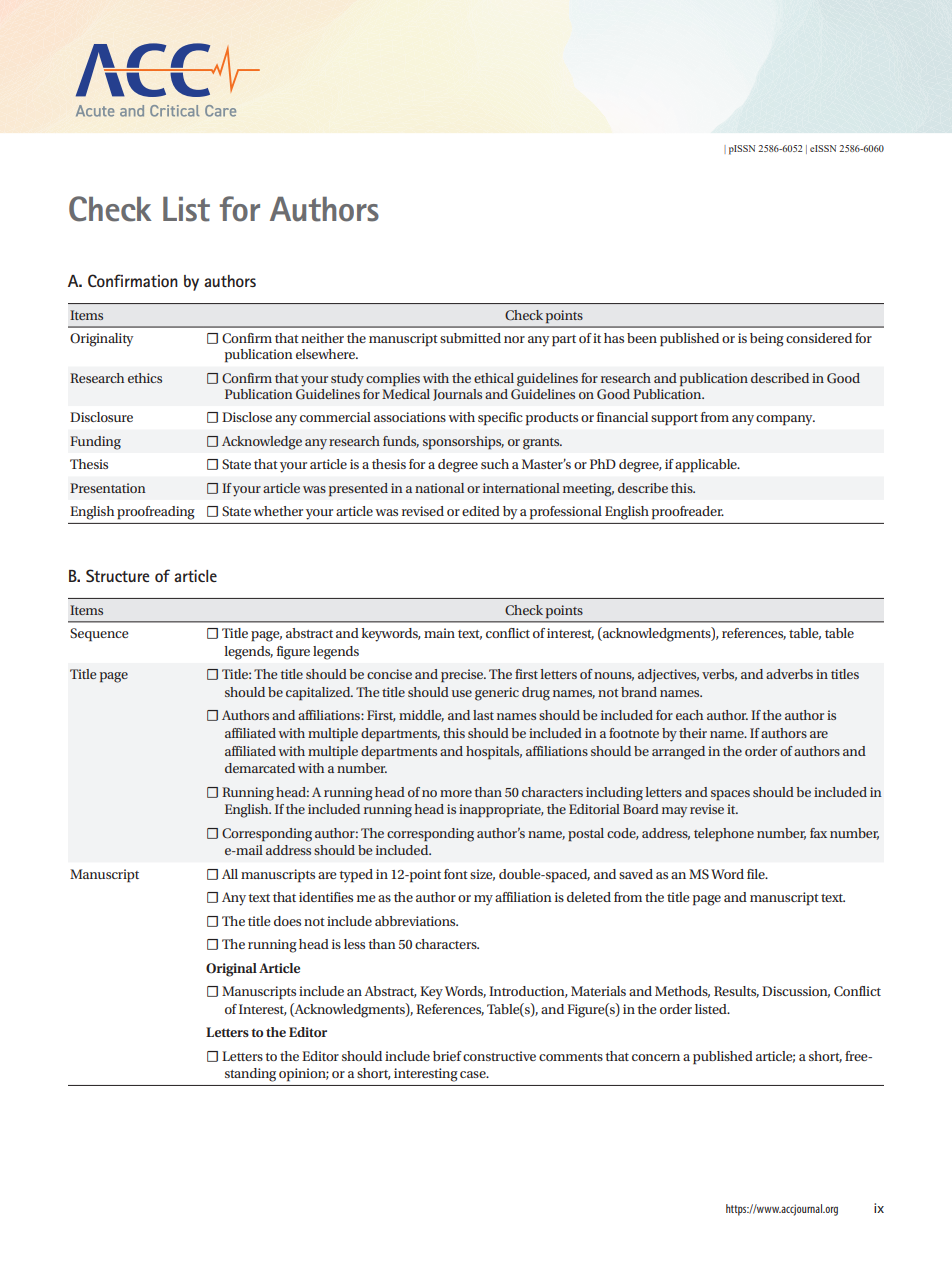 The image size is (952, 1270). I want to click on ethics, so click(145, 378).
